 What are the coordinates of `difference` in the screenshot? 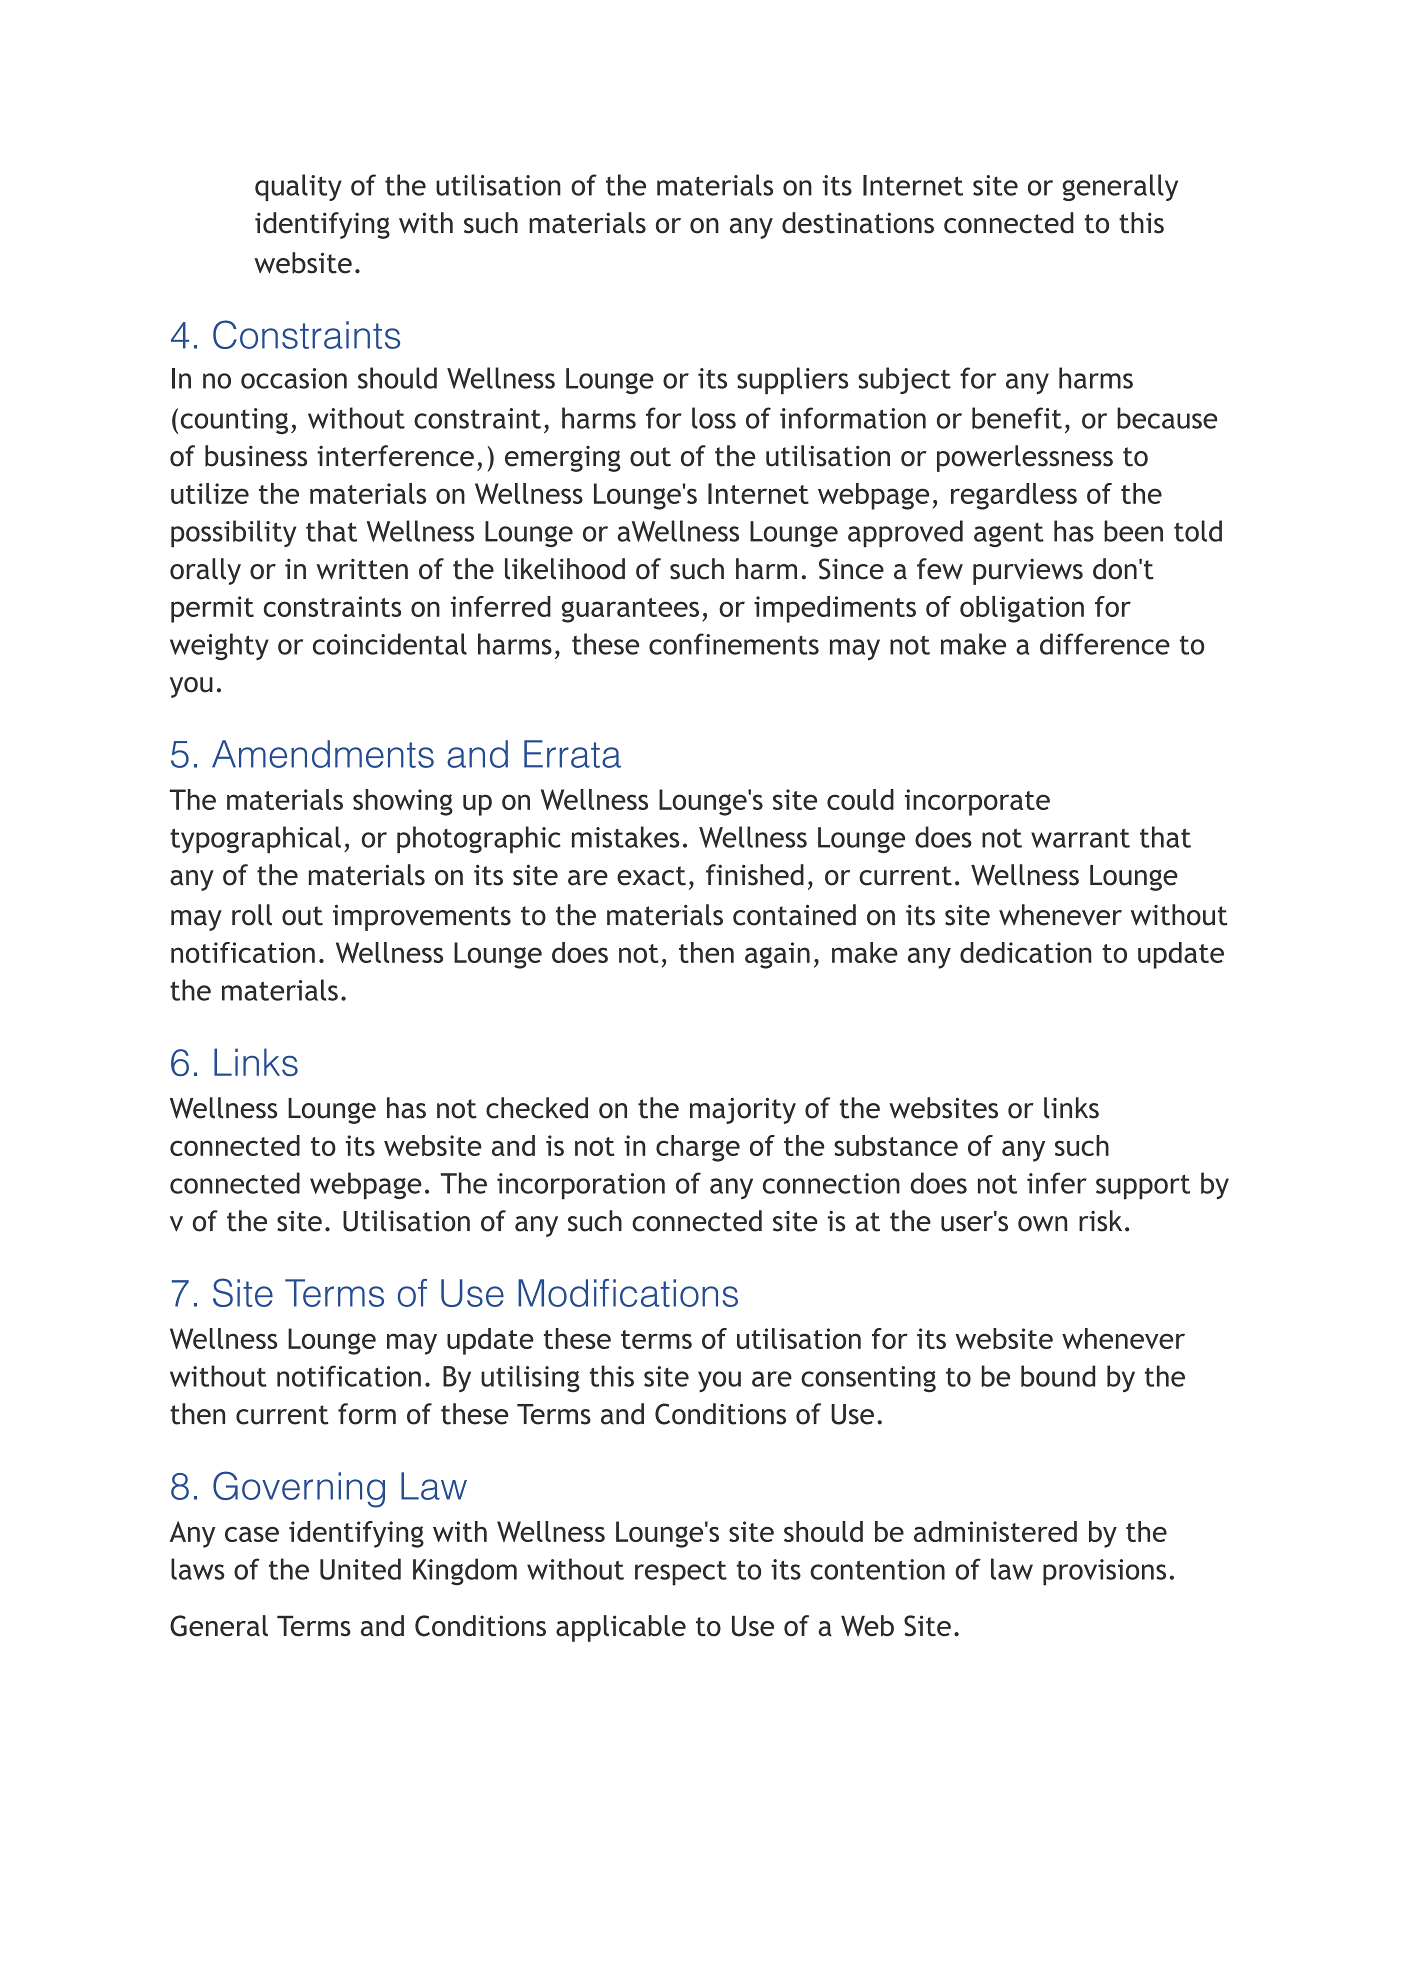 It's located at (1105, 644).
